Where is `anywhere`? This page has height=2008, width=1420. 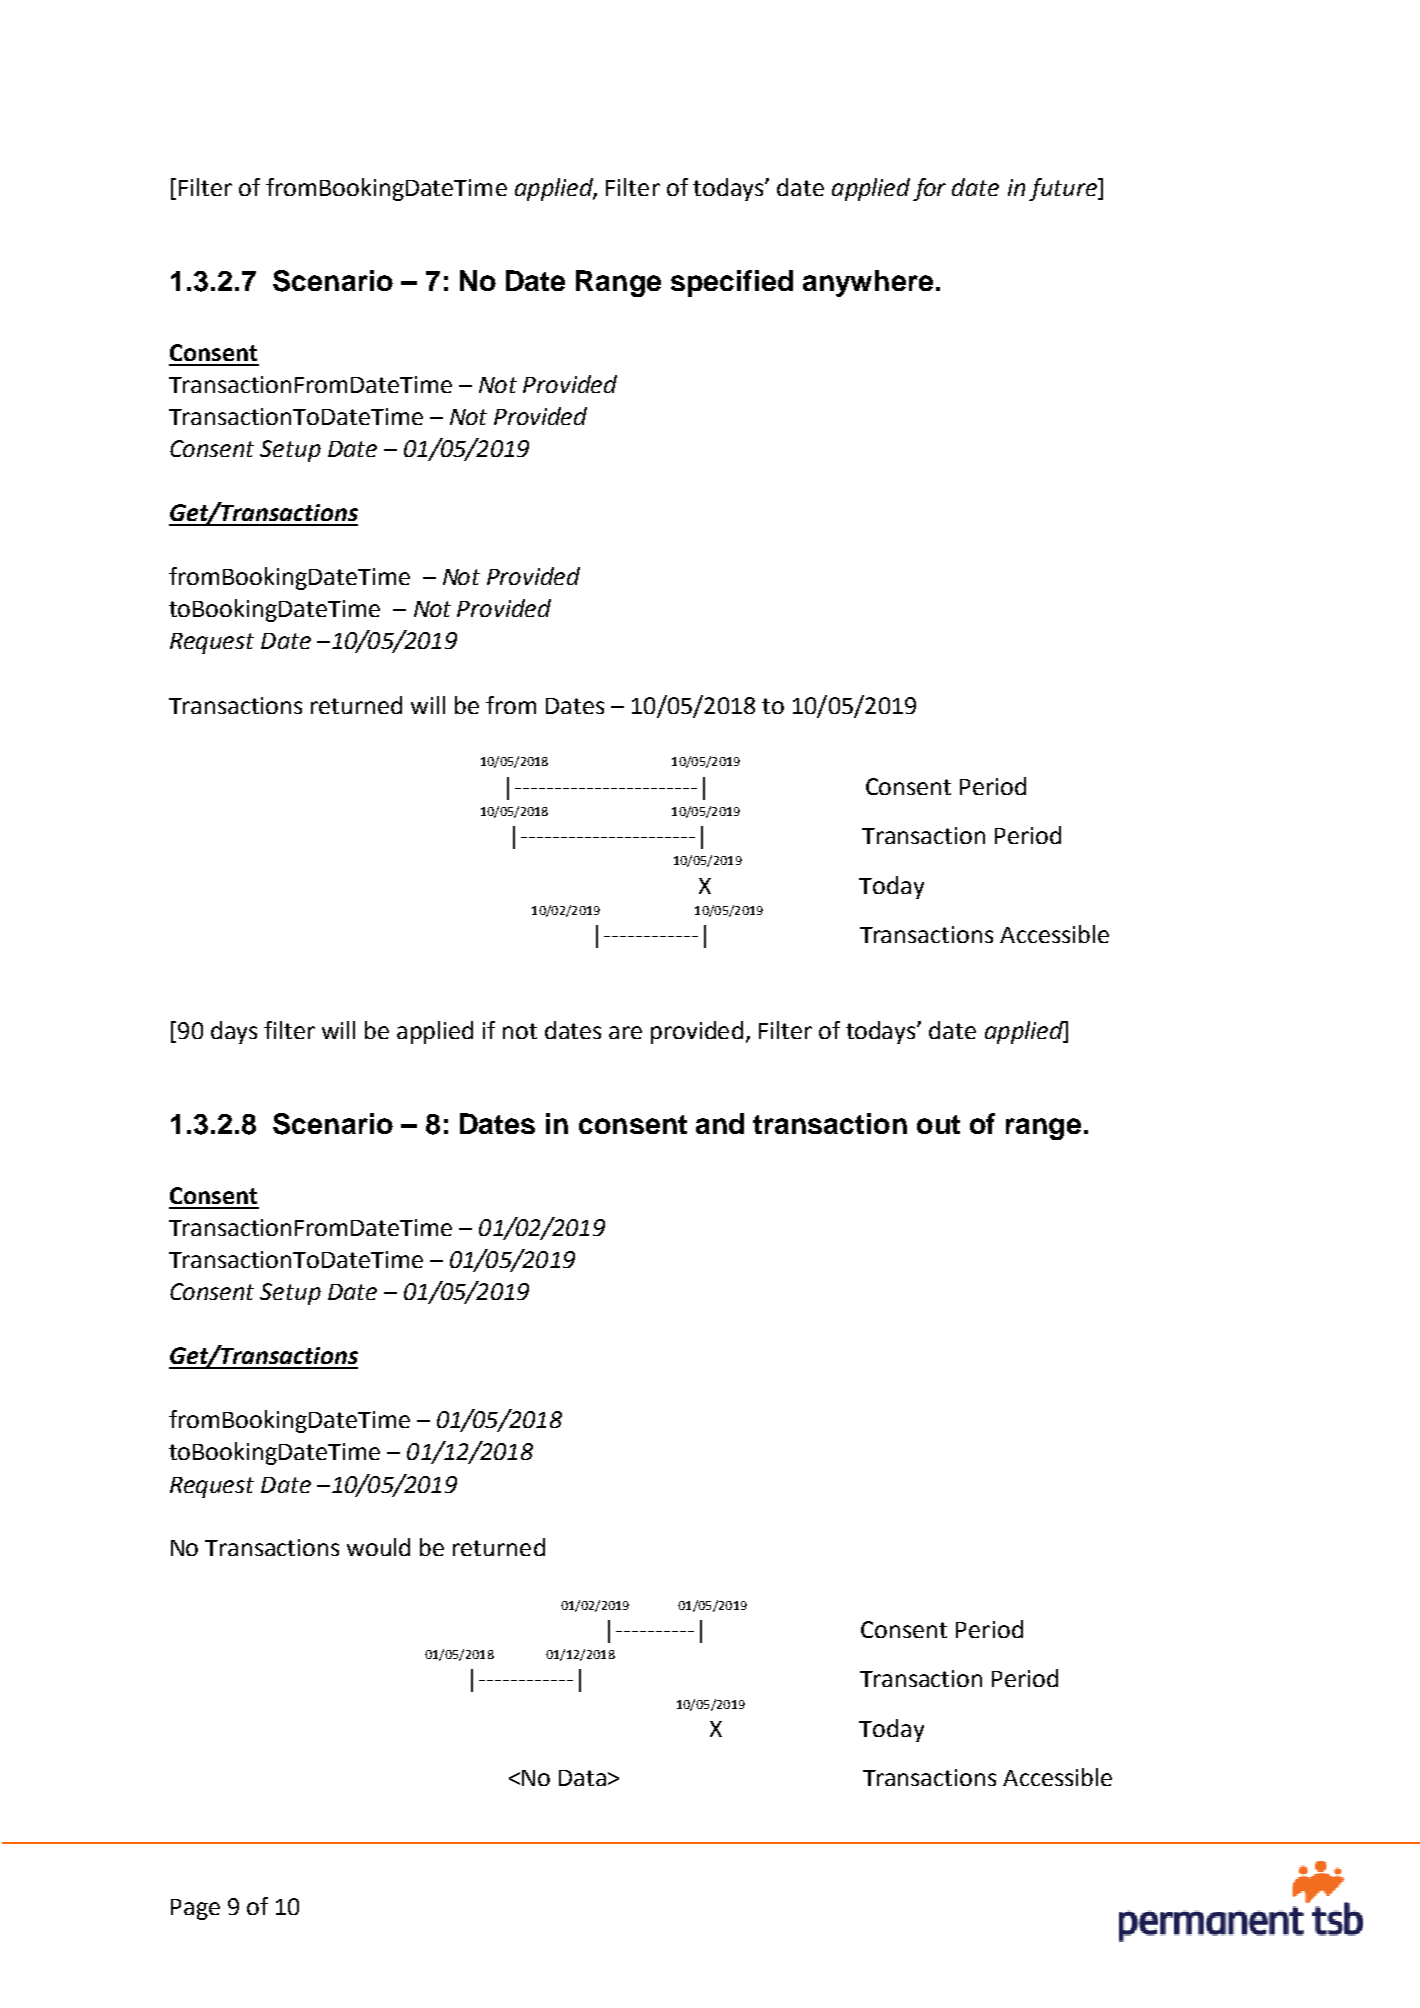
anywhere is located at coordinates (868, 283).
